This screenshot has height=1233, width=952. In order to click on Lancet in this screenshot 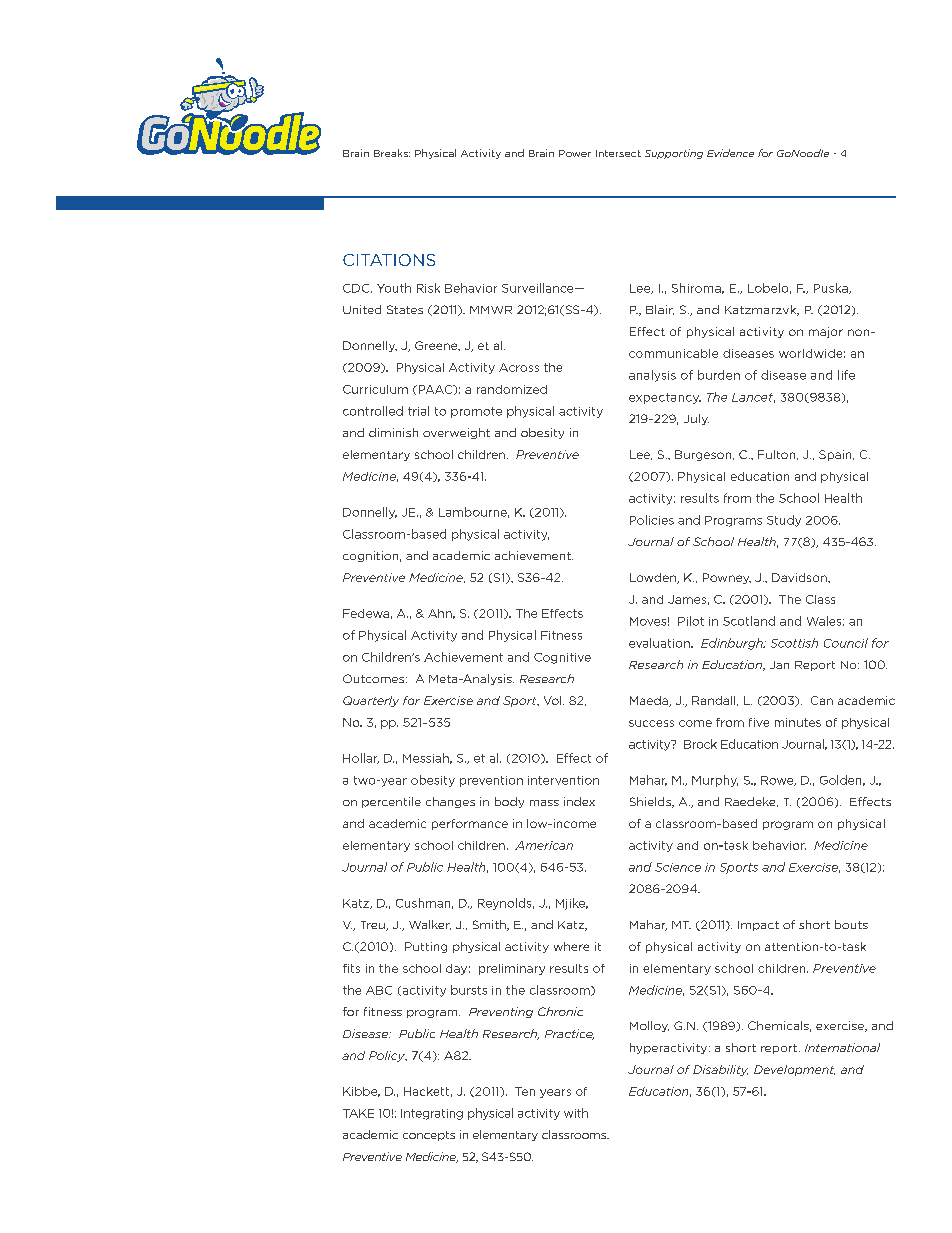, I will do `click(753, 398)`.
